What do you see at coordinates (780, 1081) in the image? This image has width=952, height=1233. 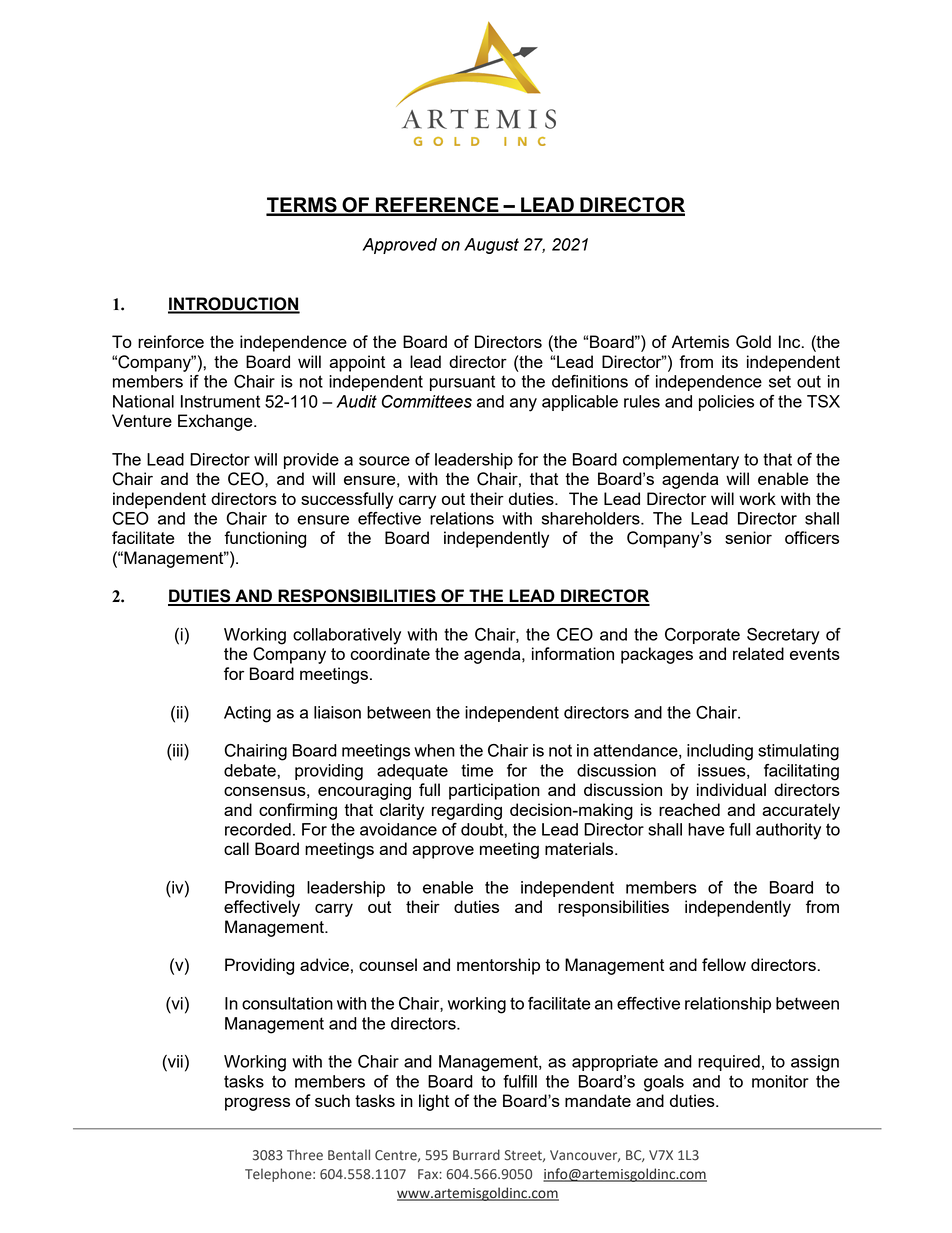 I see `monitor` at bounding box center [780, 1081].
